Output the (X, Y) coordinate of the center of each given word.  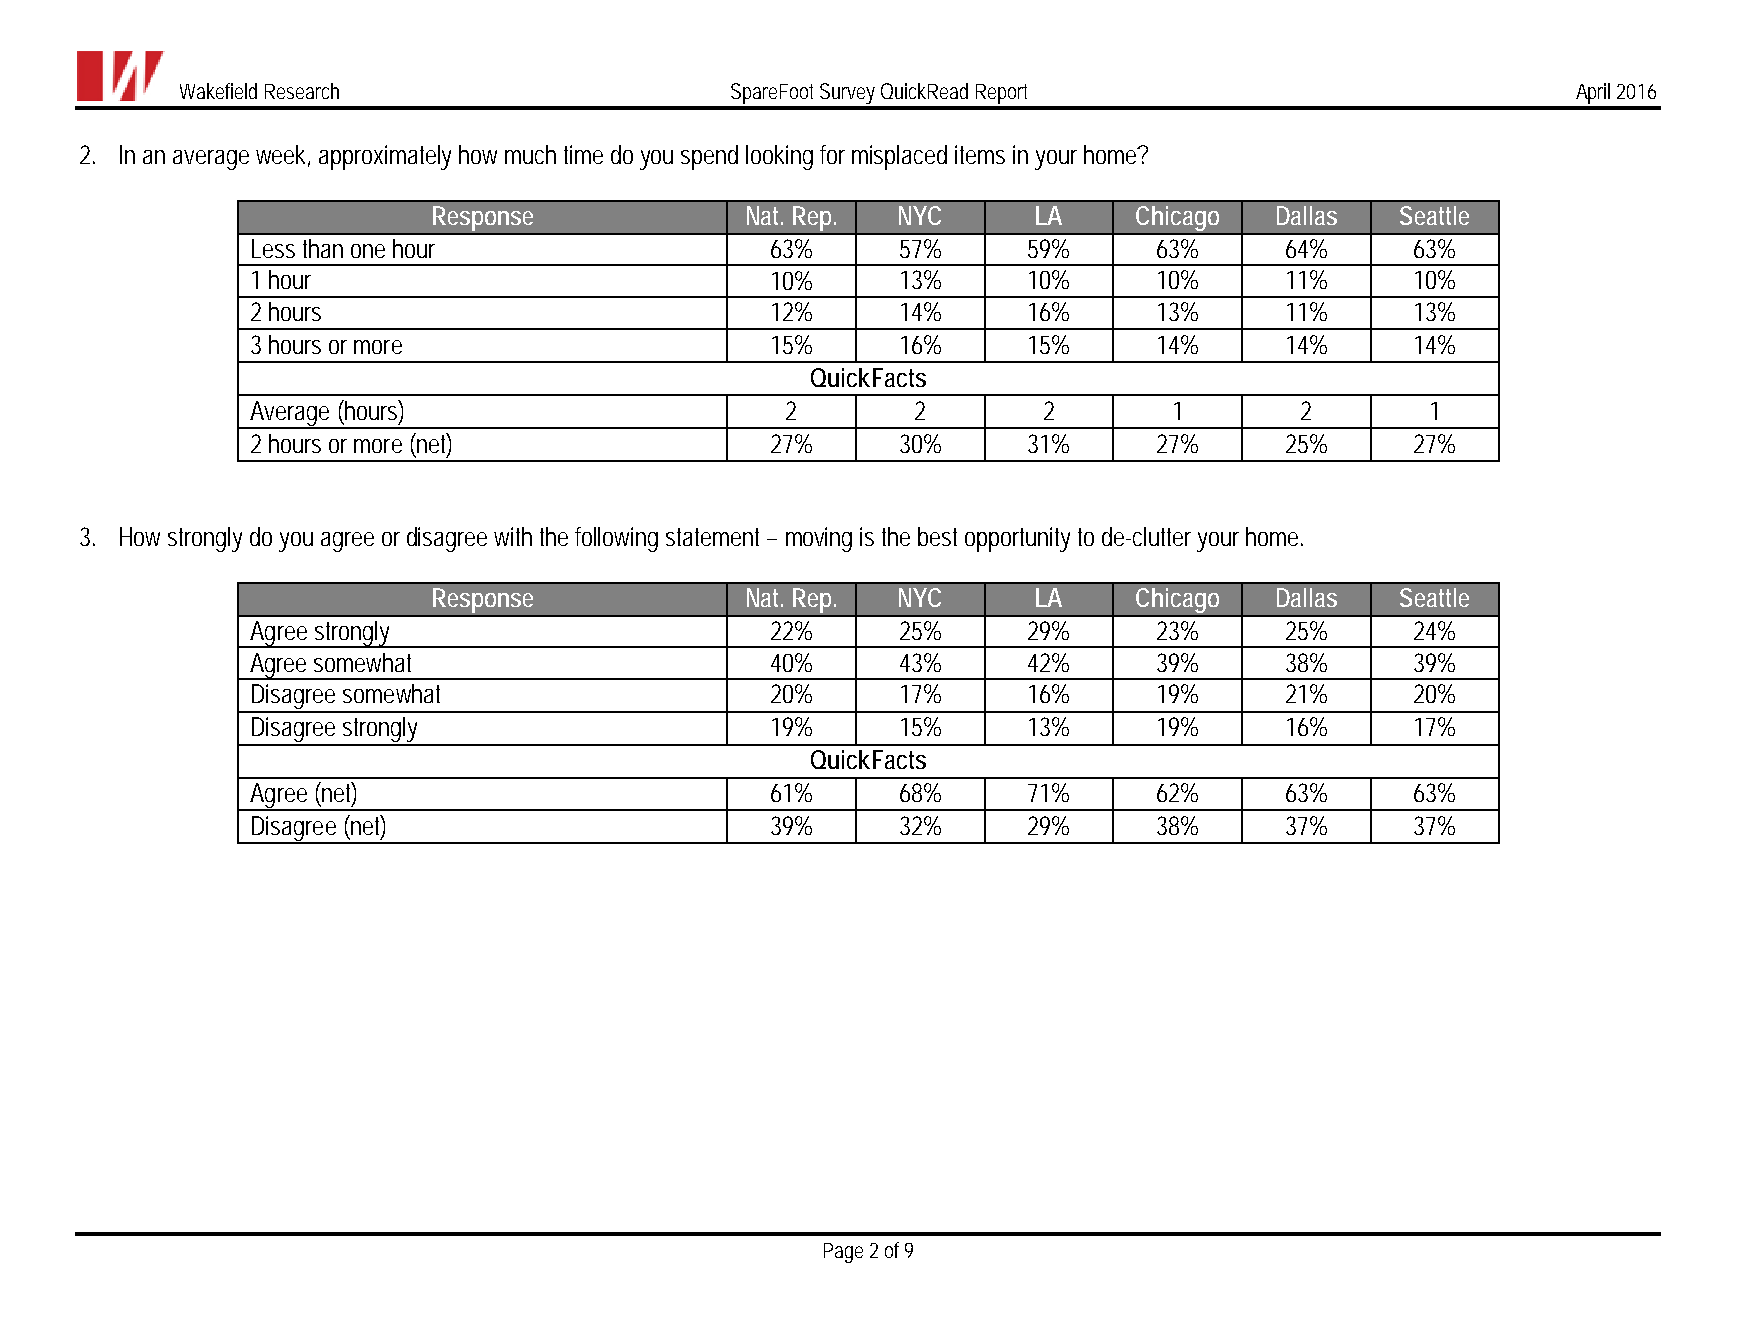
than (323, 248)
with (513, 536)
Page (843, 1253)
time (583, 154)
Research (302, 91)
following (616, 539)
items (980, 154)
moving (819, 539)
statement (712, 537)
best (937, 536)
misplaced (899, 157)
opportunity (1017, 539)
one (368, 251)
